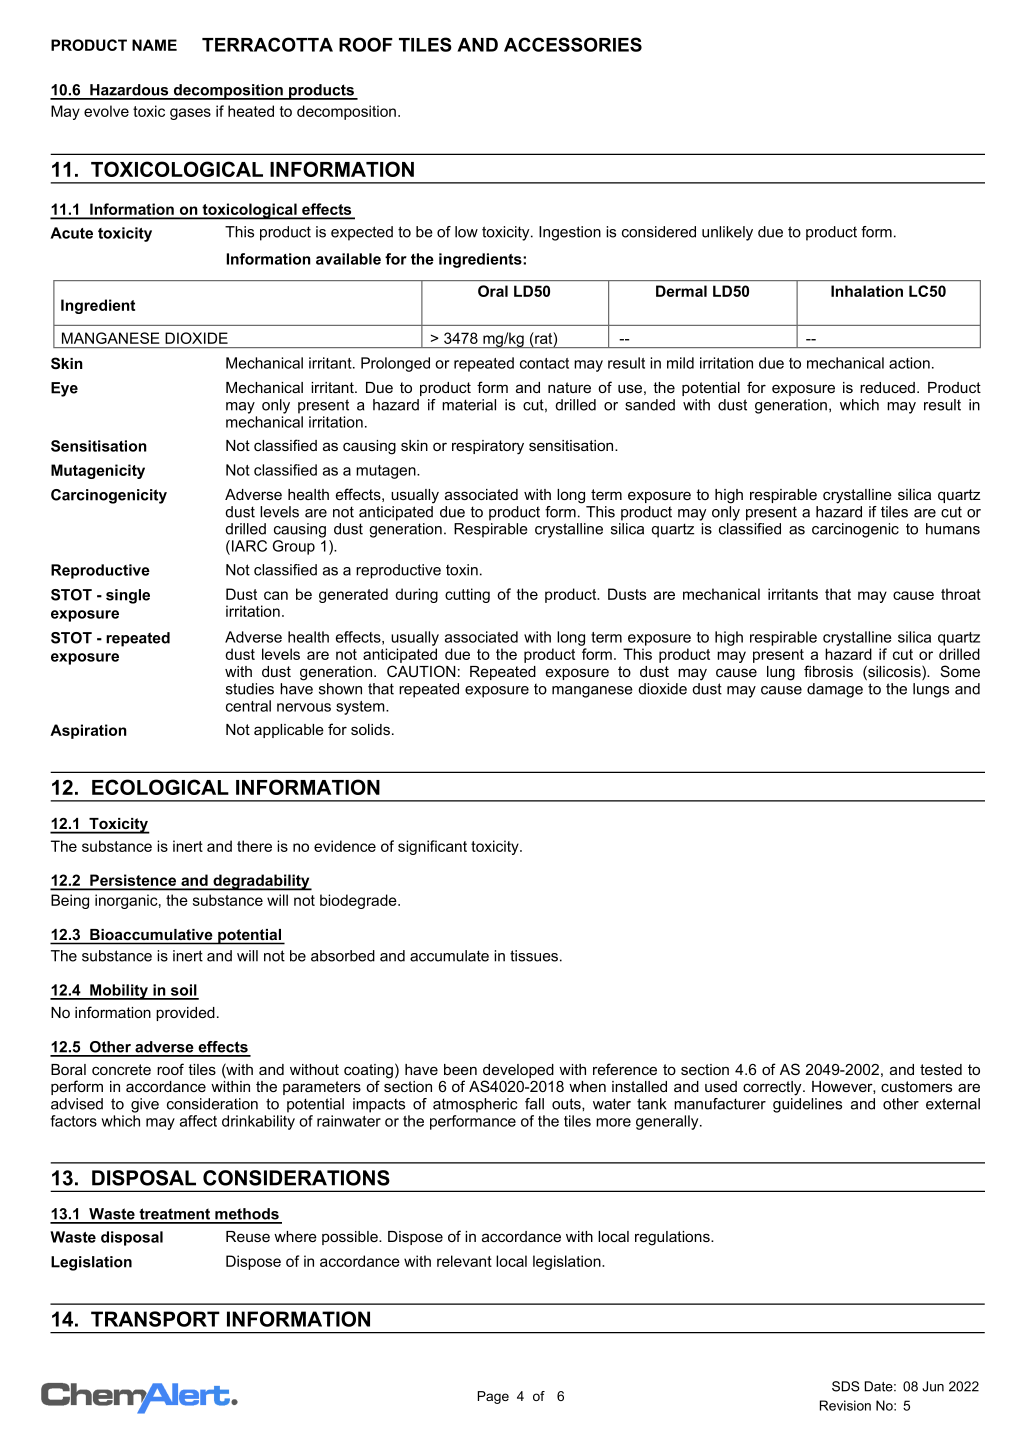  Describe the element at coordinates (190, 114) in the image. I see `gases` at that location.
